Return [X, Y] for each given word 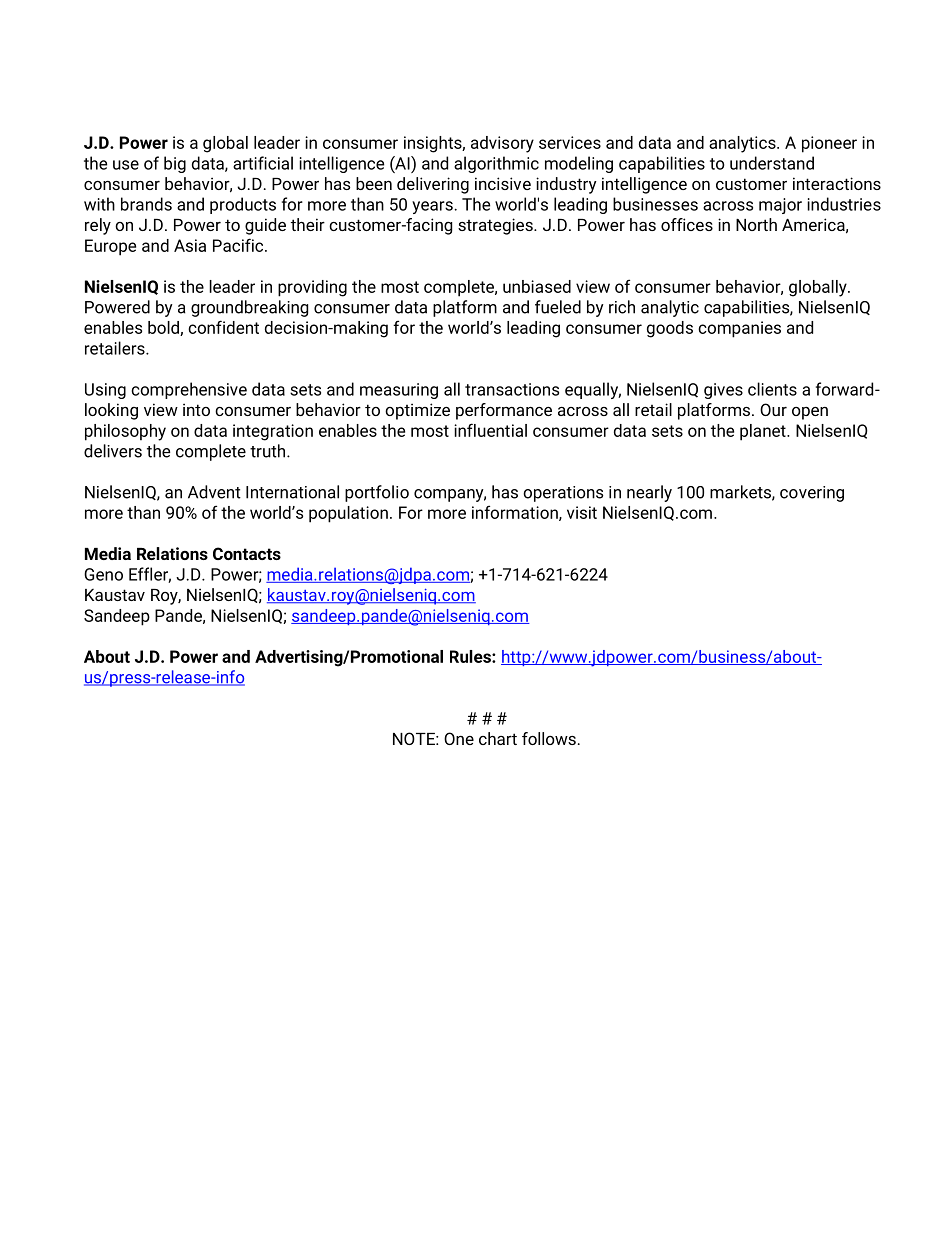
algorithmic [496, 164]
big [175, 164]
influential [490, 430]
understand [772, 163]
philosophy [125, 432]
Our [773, 409]
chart [498, 738]
